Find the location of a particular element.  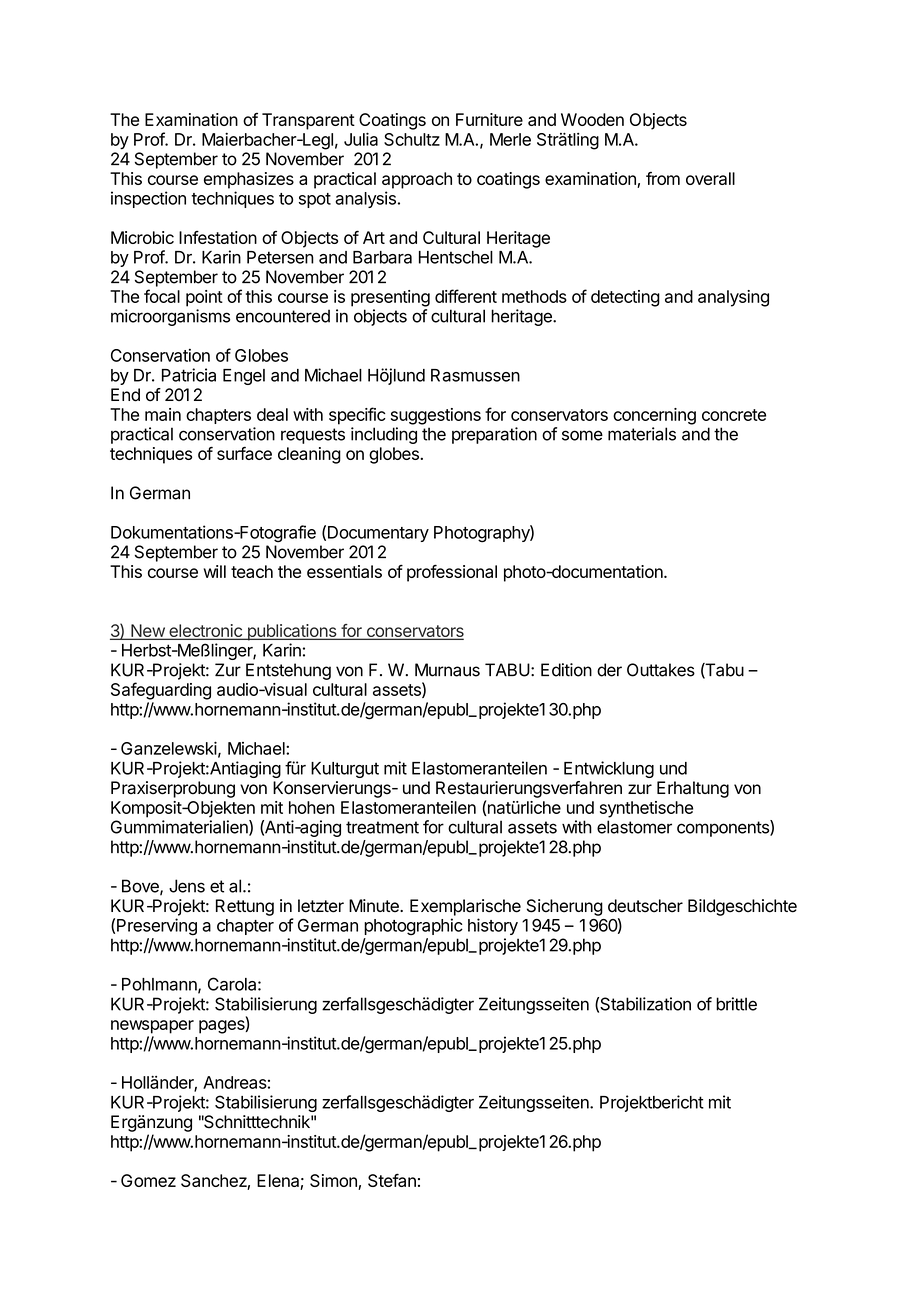

electronic is located at coordinates (205, 632).
